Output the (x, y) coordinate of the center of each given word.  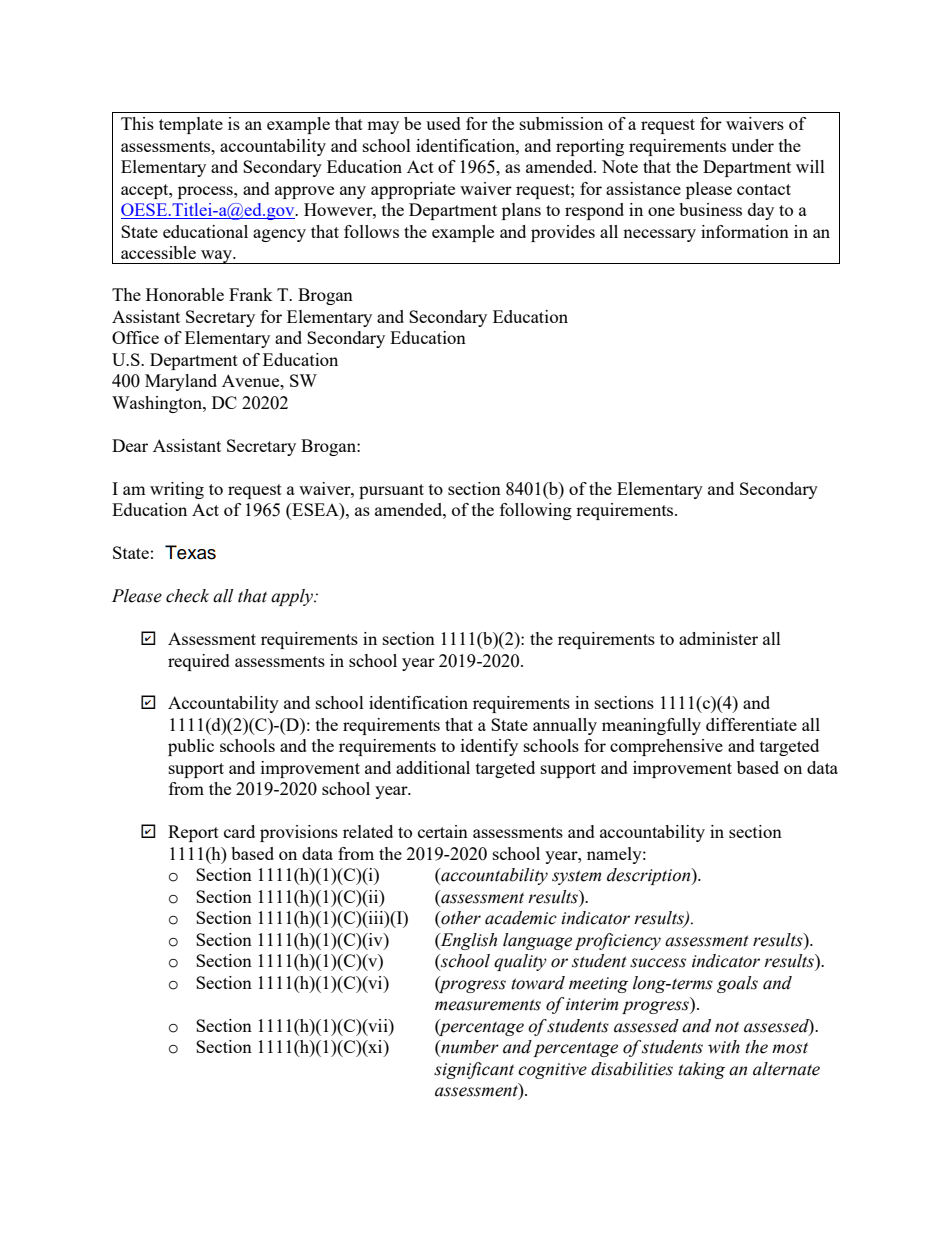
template (191, 125)
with (724, 1047)
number (469, 1048)
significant (474, 1070)
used (443, 123)
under (752, 145)
